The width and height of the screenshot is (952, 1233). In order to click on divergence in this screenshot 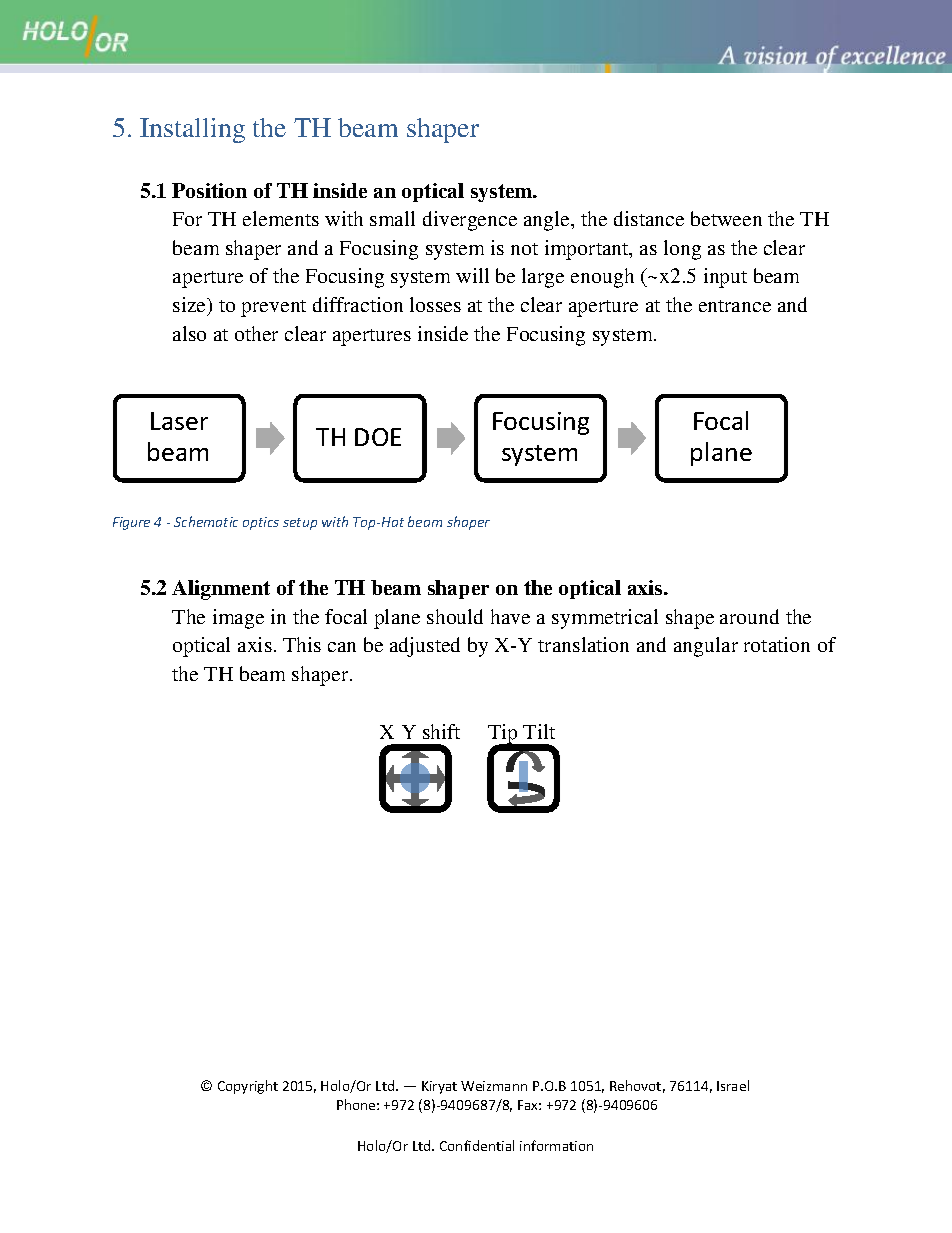, I will do `click(470, 221)`.
